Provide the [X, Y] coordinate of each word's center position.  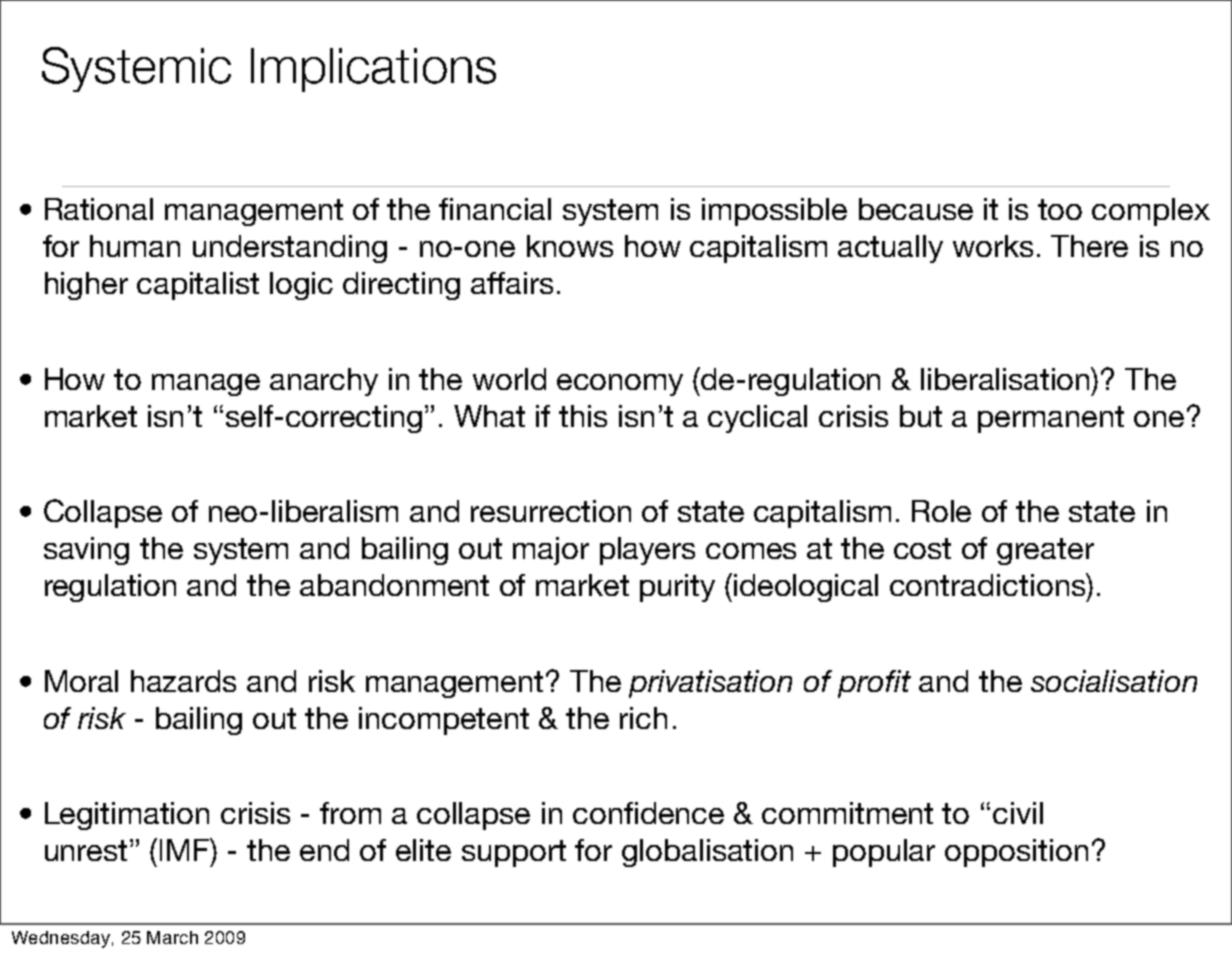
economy [620, 385]
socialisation [1114, 681]
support [514, 853]
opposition [1016, 853]
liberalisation [1007, 378]
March [172, 937]
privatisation [710, 684]
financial [495, 209]
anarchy [324, 382]
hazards [183, 681]
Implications [373, 70]
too [1060, 209]
